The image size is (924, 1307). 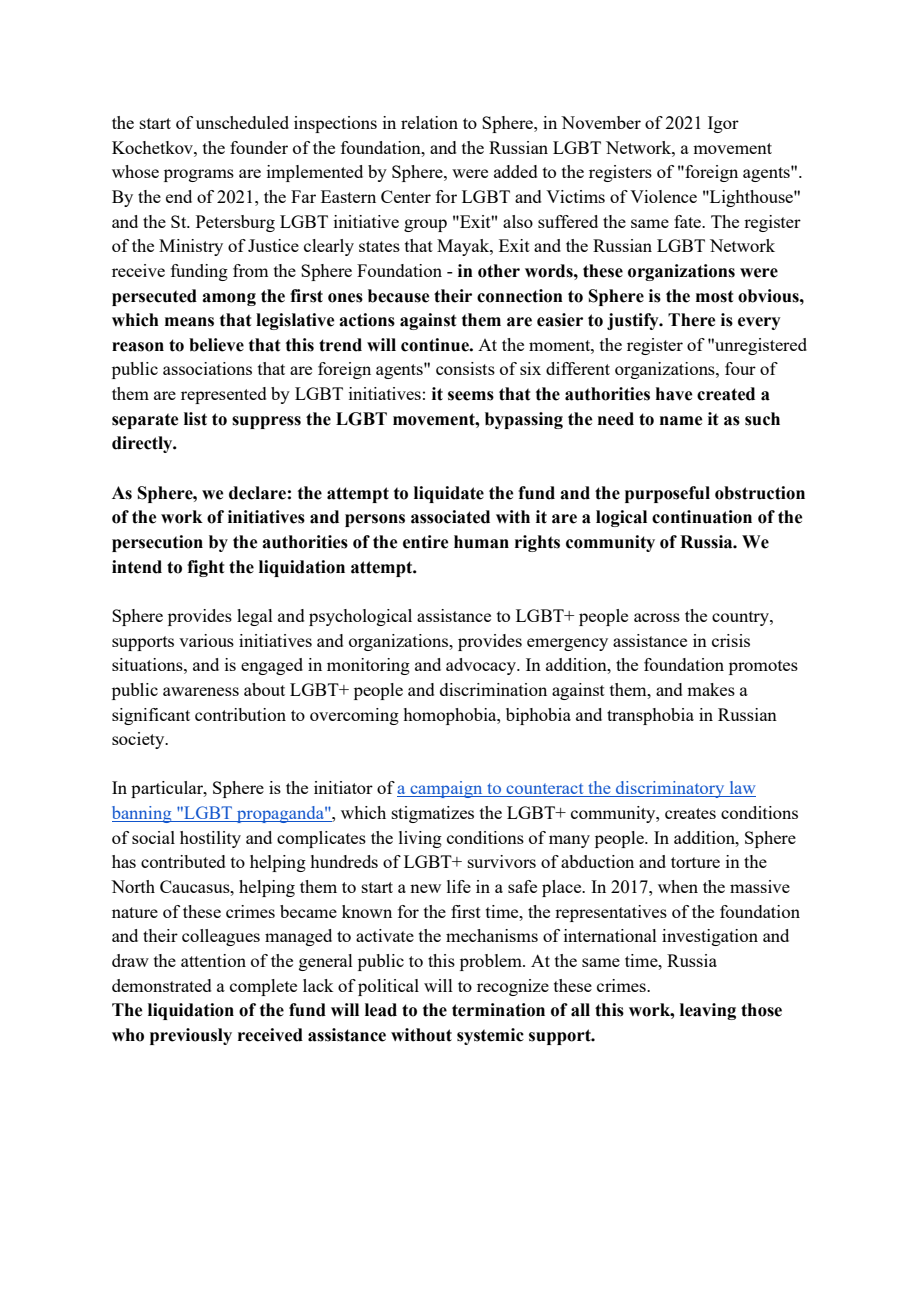 What do you see at coordinates (199, 175) in the page?
I see `programs` at bounding box center [199, 175].
